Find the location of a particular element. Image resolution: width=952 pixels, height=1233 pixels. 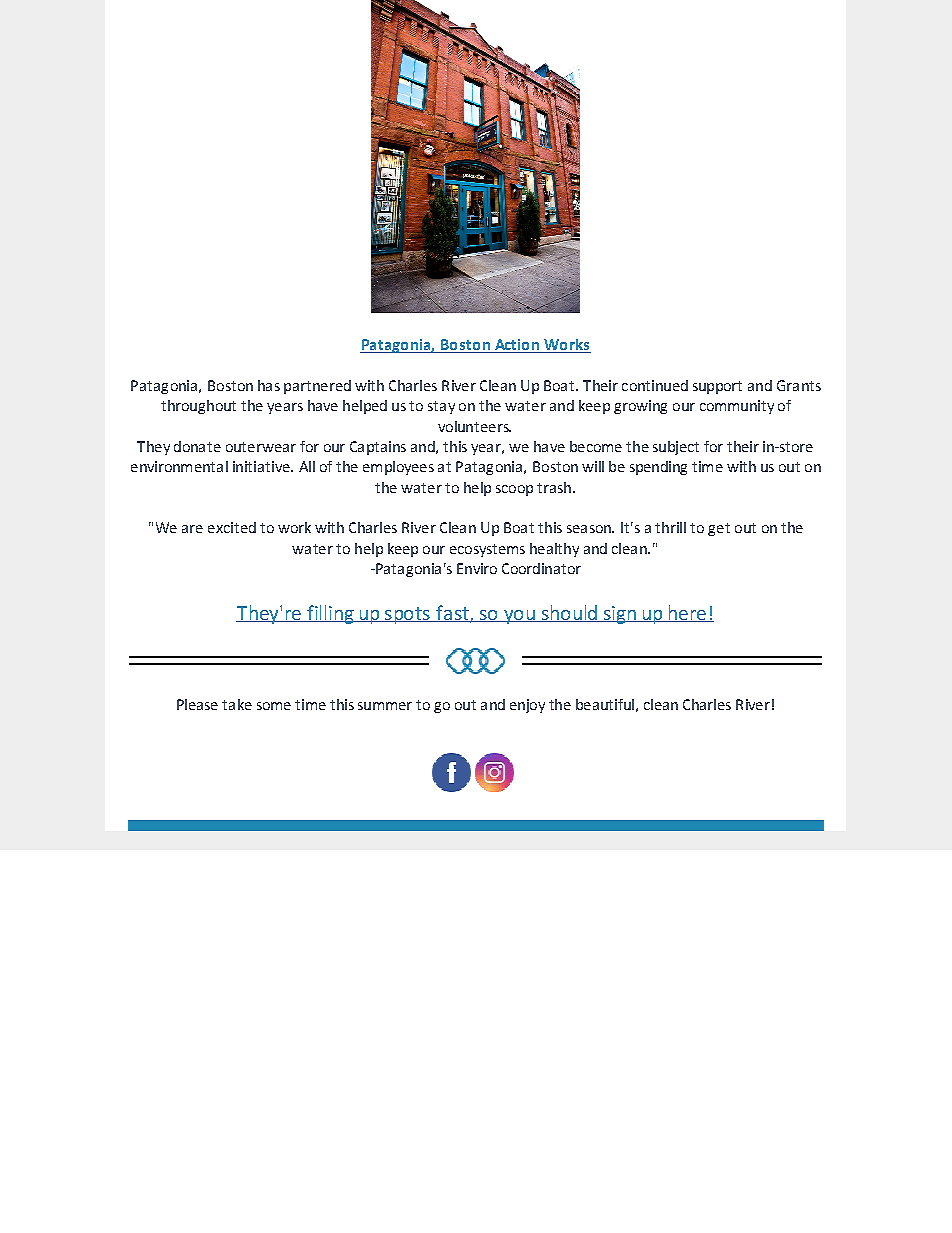

get is located at coordinates (719, 529).
